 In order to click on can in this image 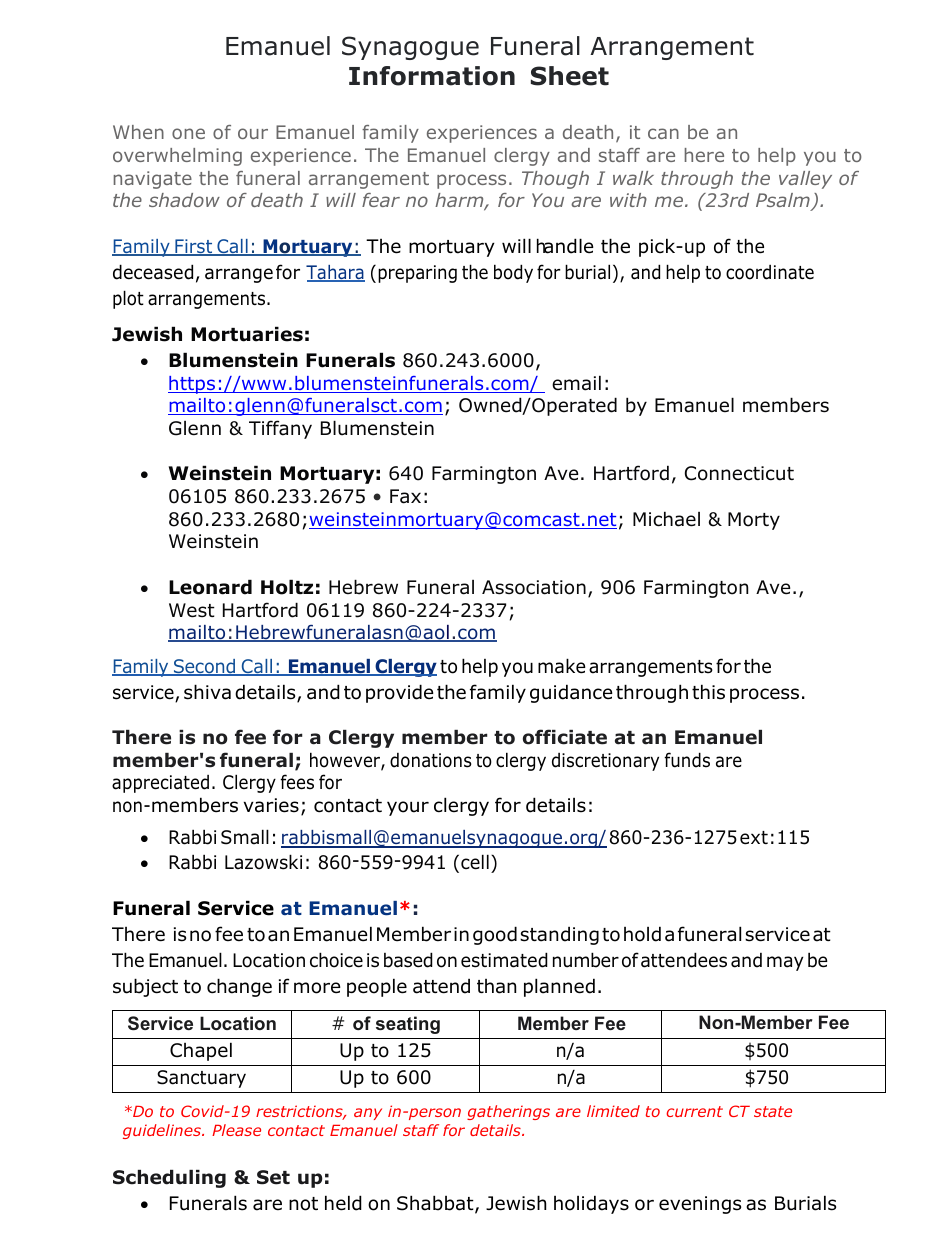, I will do `click(663, 133)`.
